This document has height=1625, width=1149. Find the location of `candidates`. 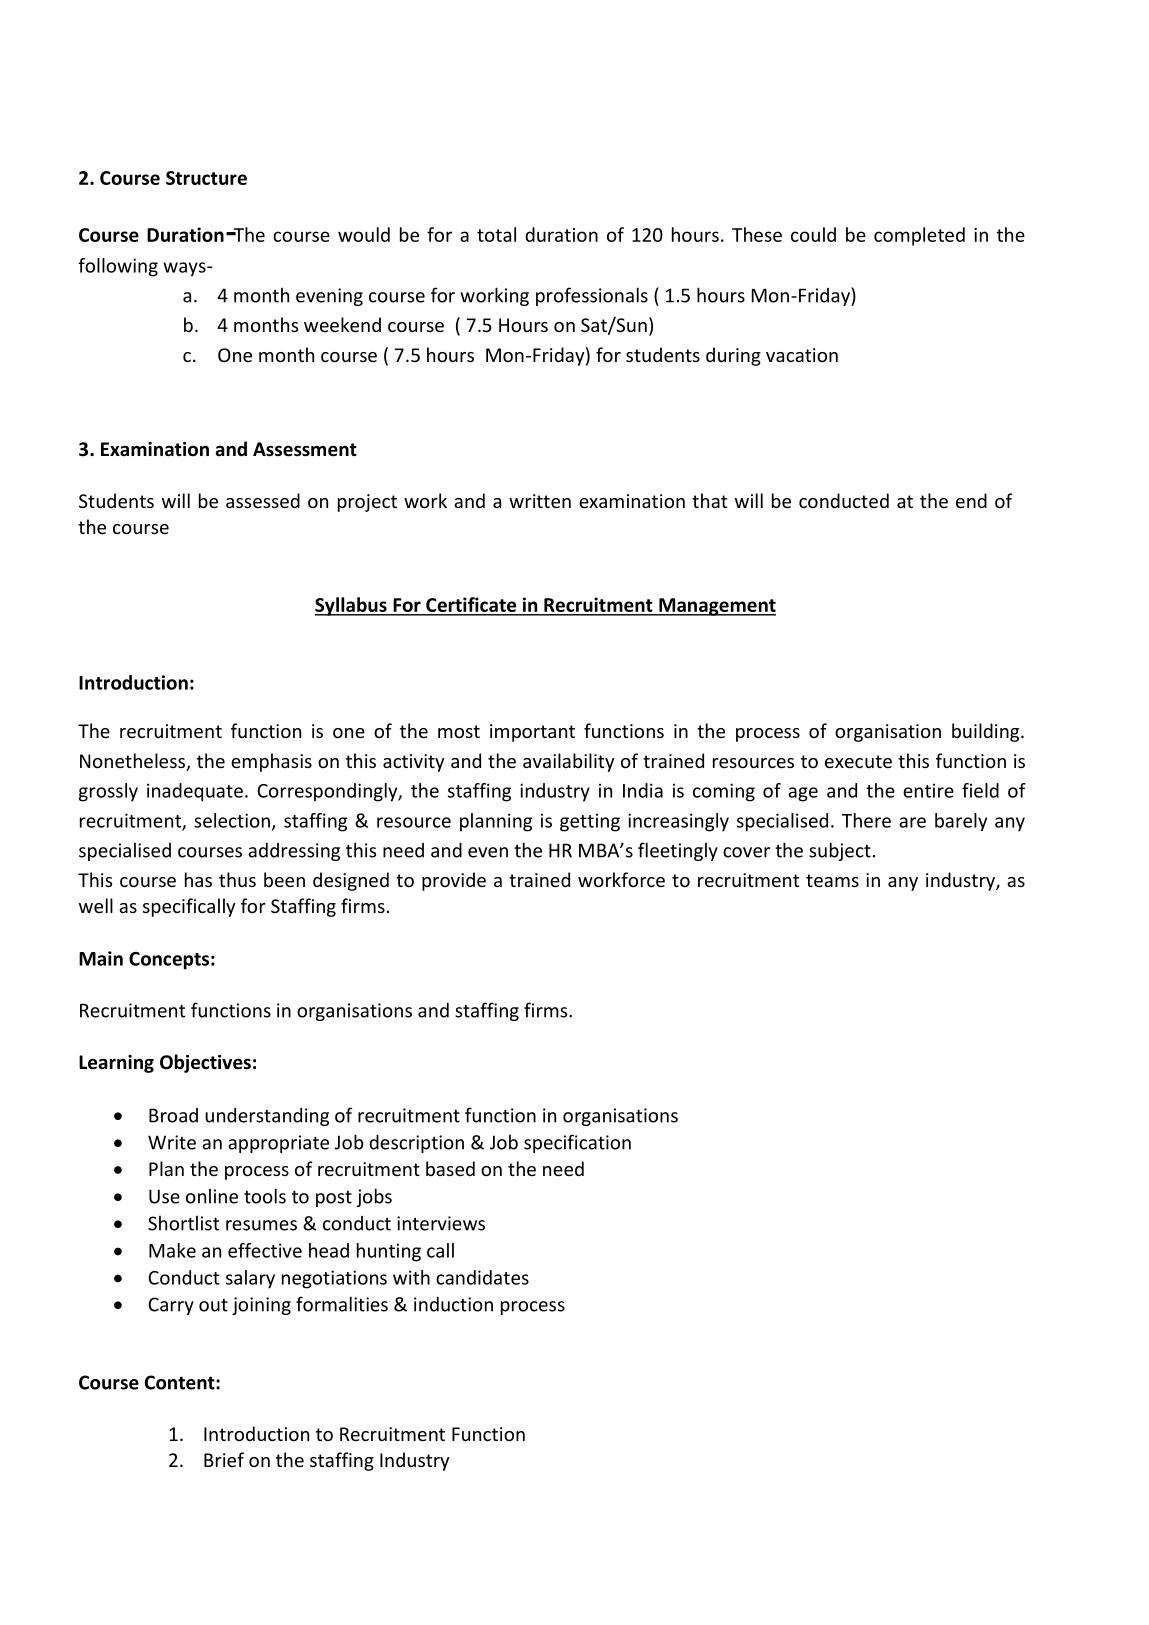

candidates is located at coordinates (482, 1277).
